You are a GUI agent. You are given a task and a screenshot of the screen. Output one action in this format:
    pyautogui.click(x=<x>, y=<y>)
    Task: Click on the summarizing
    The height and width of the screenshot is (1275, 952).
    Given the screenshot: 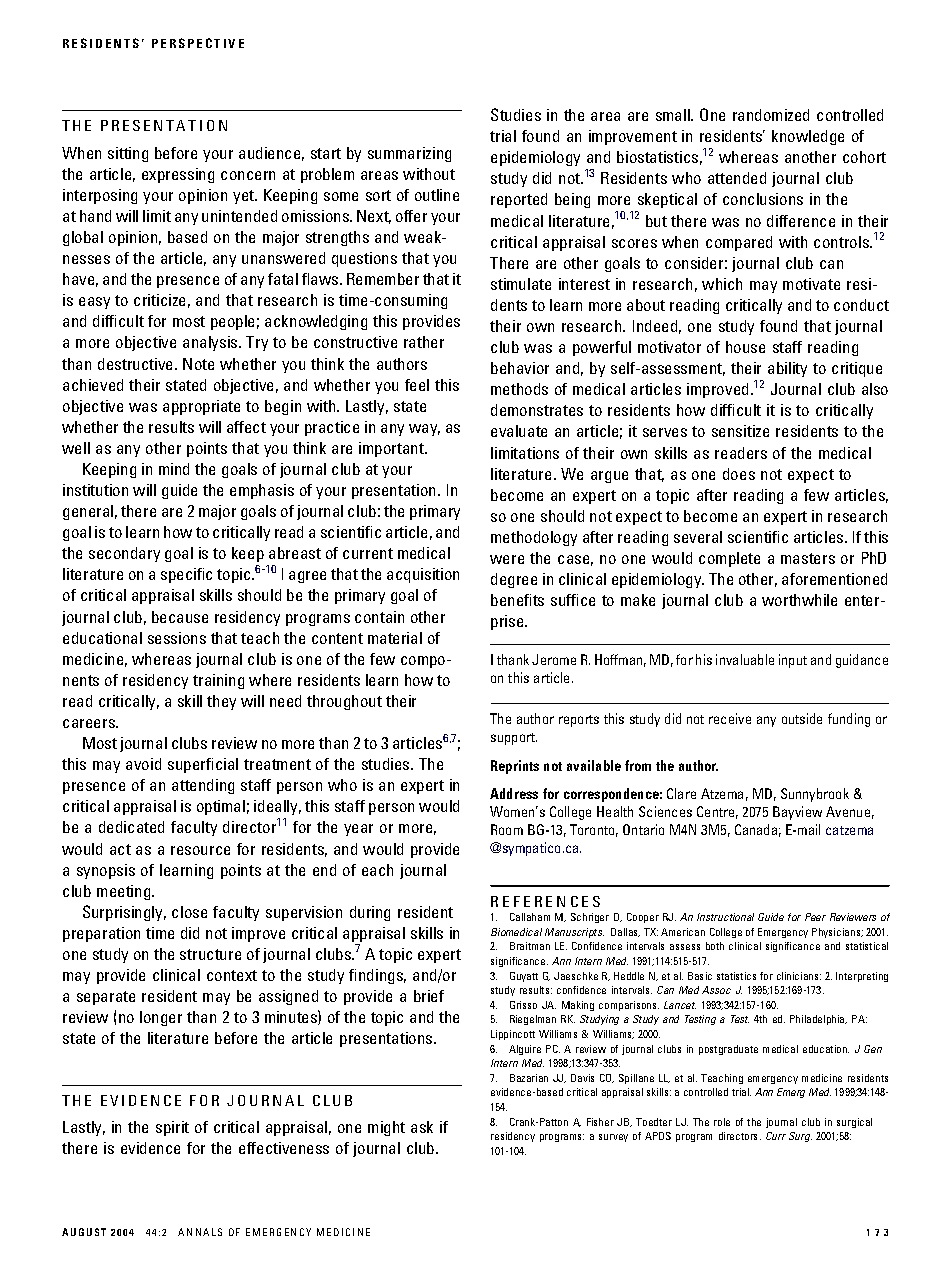 What is the action you would take?
    pyautogui.click(x=409, y=154)
